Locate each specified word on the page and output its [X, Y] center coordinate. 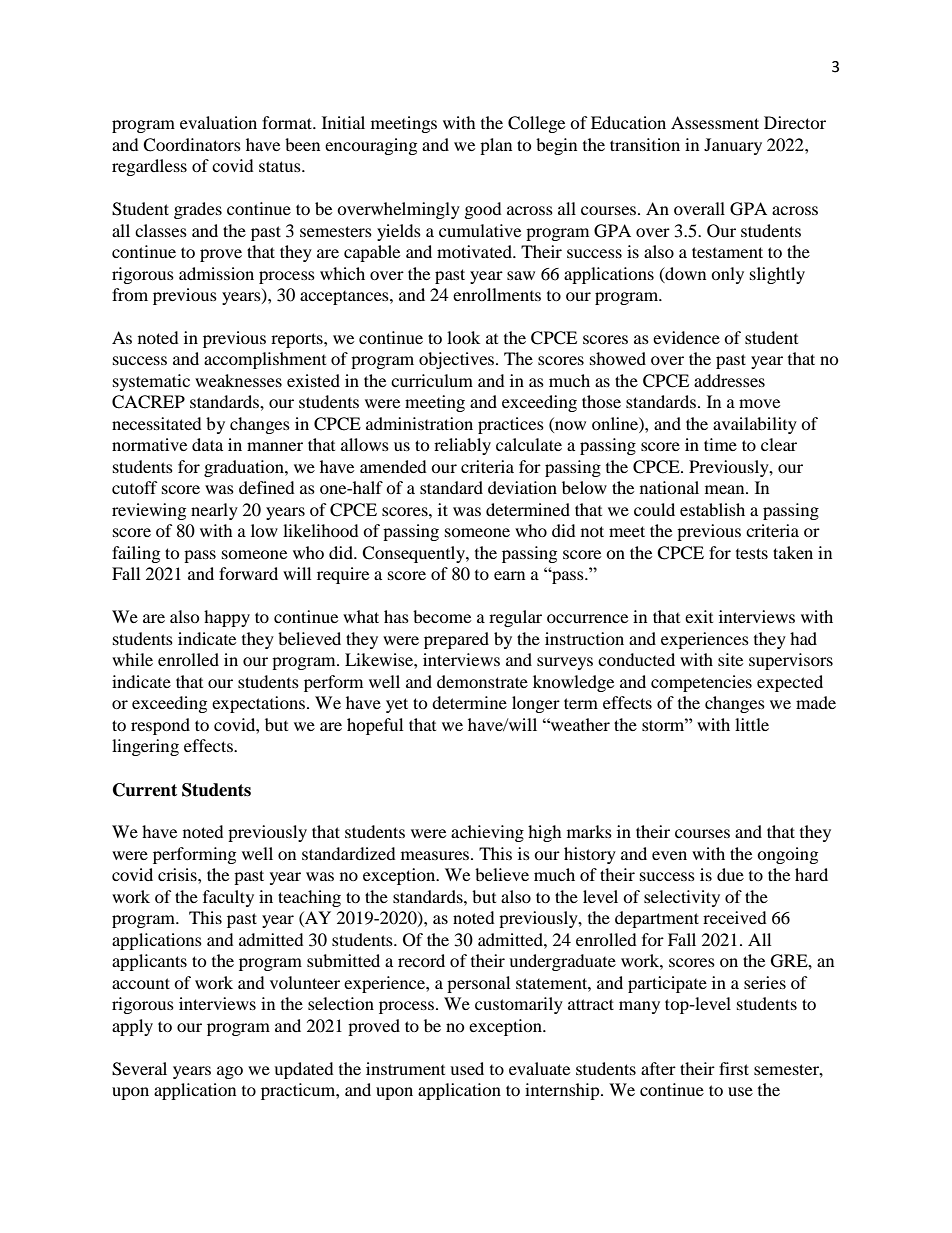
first [734, 1068]
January [733, 146]
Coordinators [192, 145]
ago [230, 1072]
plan [496, 146]
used [467, 1068]
